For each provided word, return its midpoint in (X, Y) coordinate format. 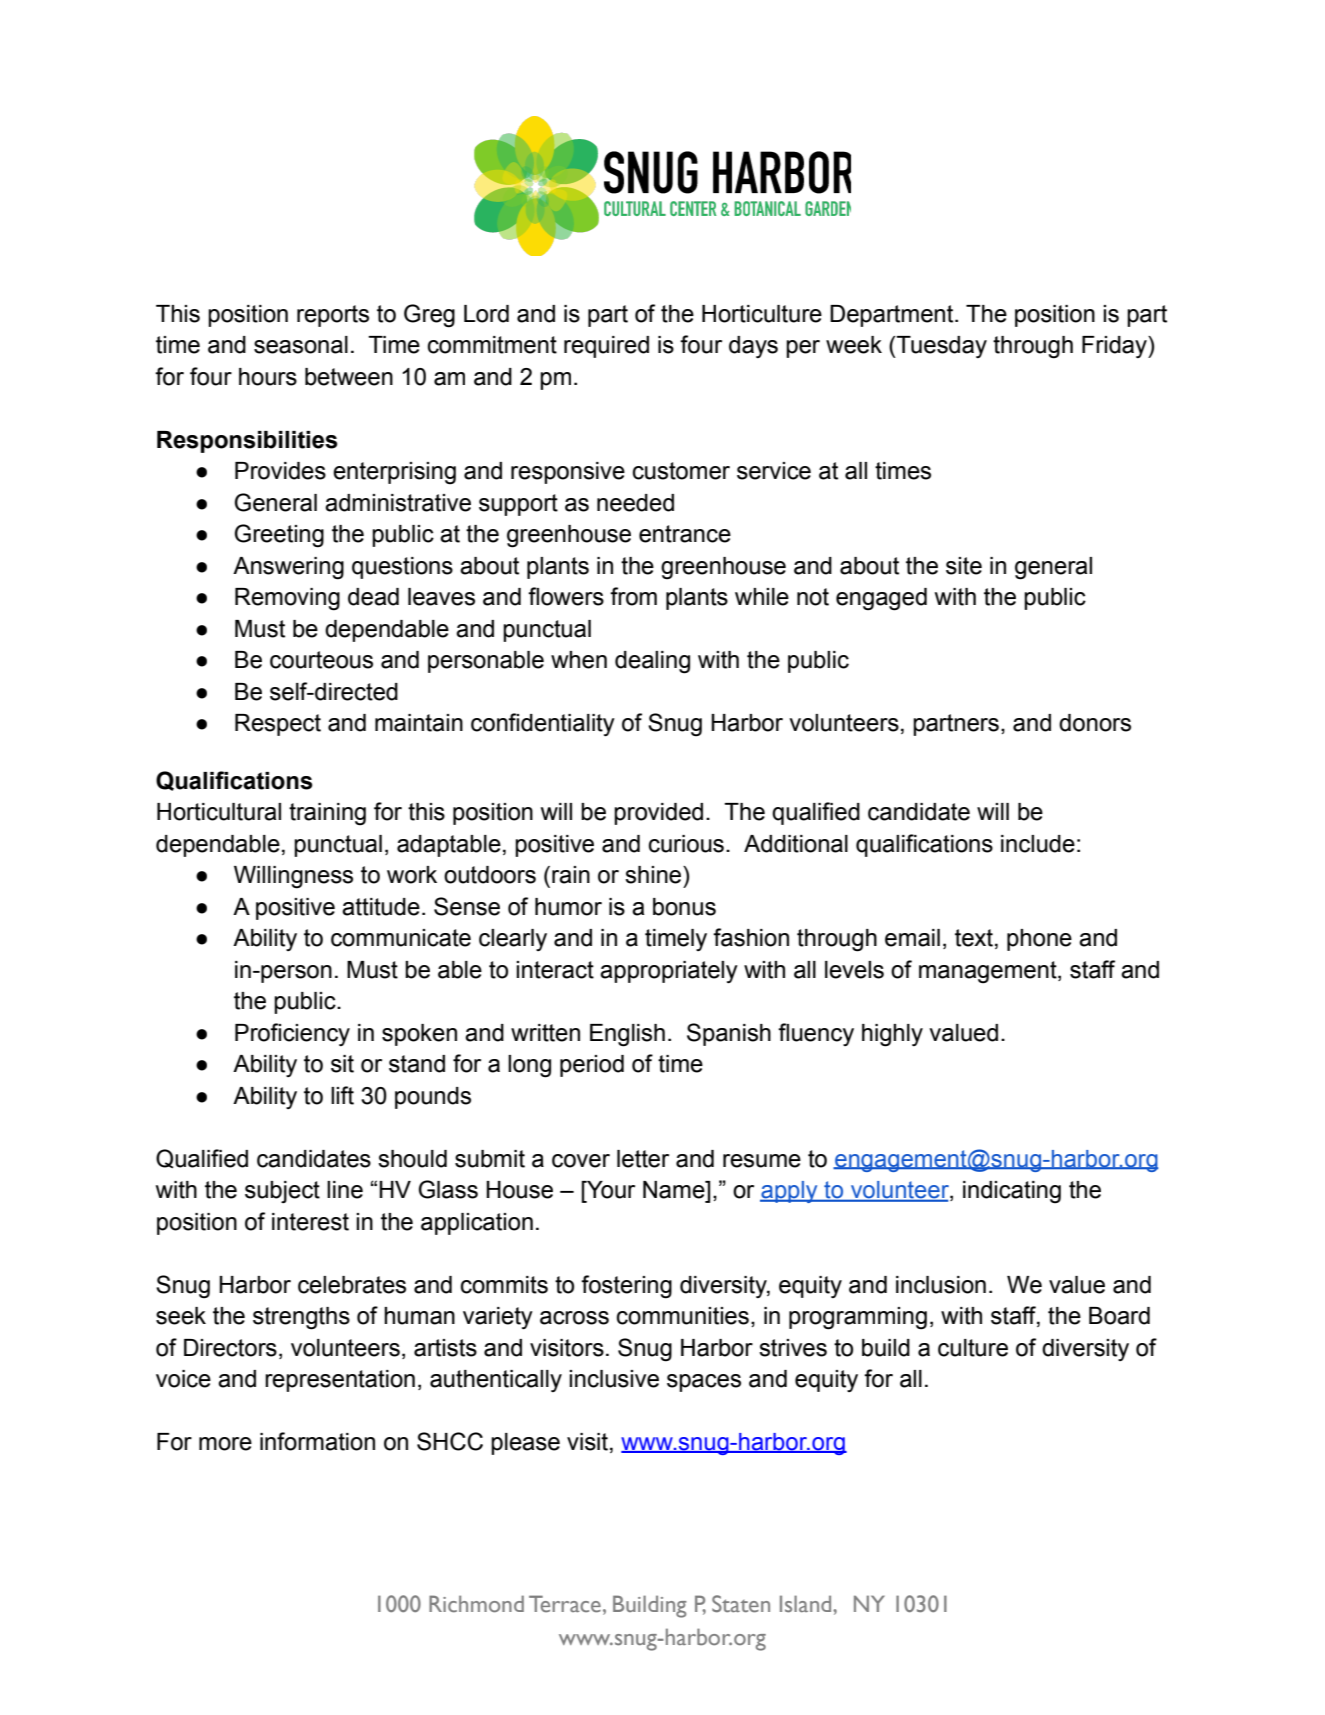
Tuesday (941, 347)
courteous (321, 660)
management (989, 972)
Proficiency (292, 1034)
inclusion (941, 1285)
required (606, 347)
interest (310, 1222)
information (317, 1441)
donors (1095, 723)
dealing (652, 662)
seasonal (301, 345)
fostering (626, 1287)
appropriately (669, 972)
